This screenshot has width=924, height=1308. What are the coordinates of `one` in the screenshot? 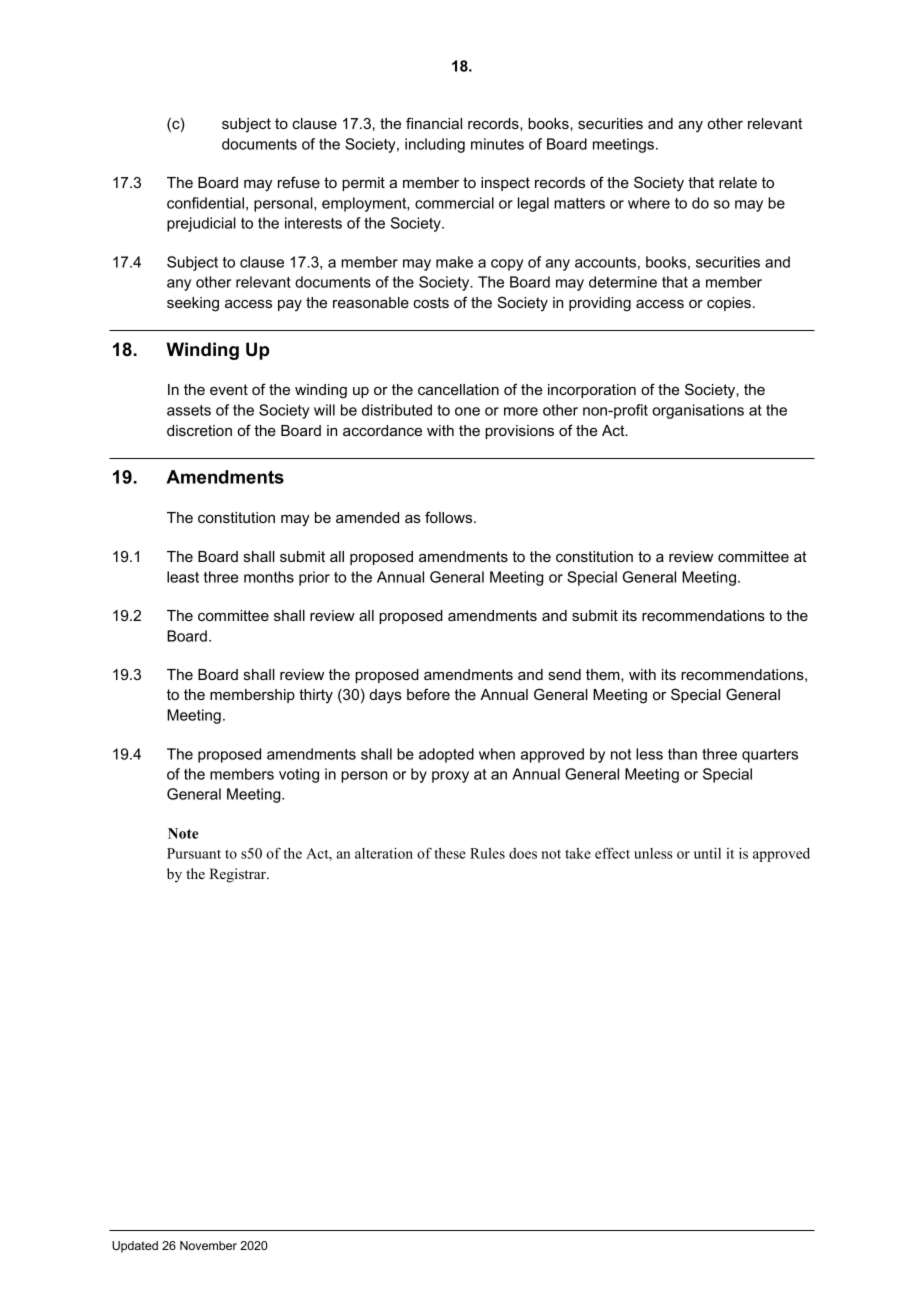 It's located at (467, 411).
